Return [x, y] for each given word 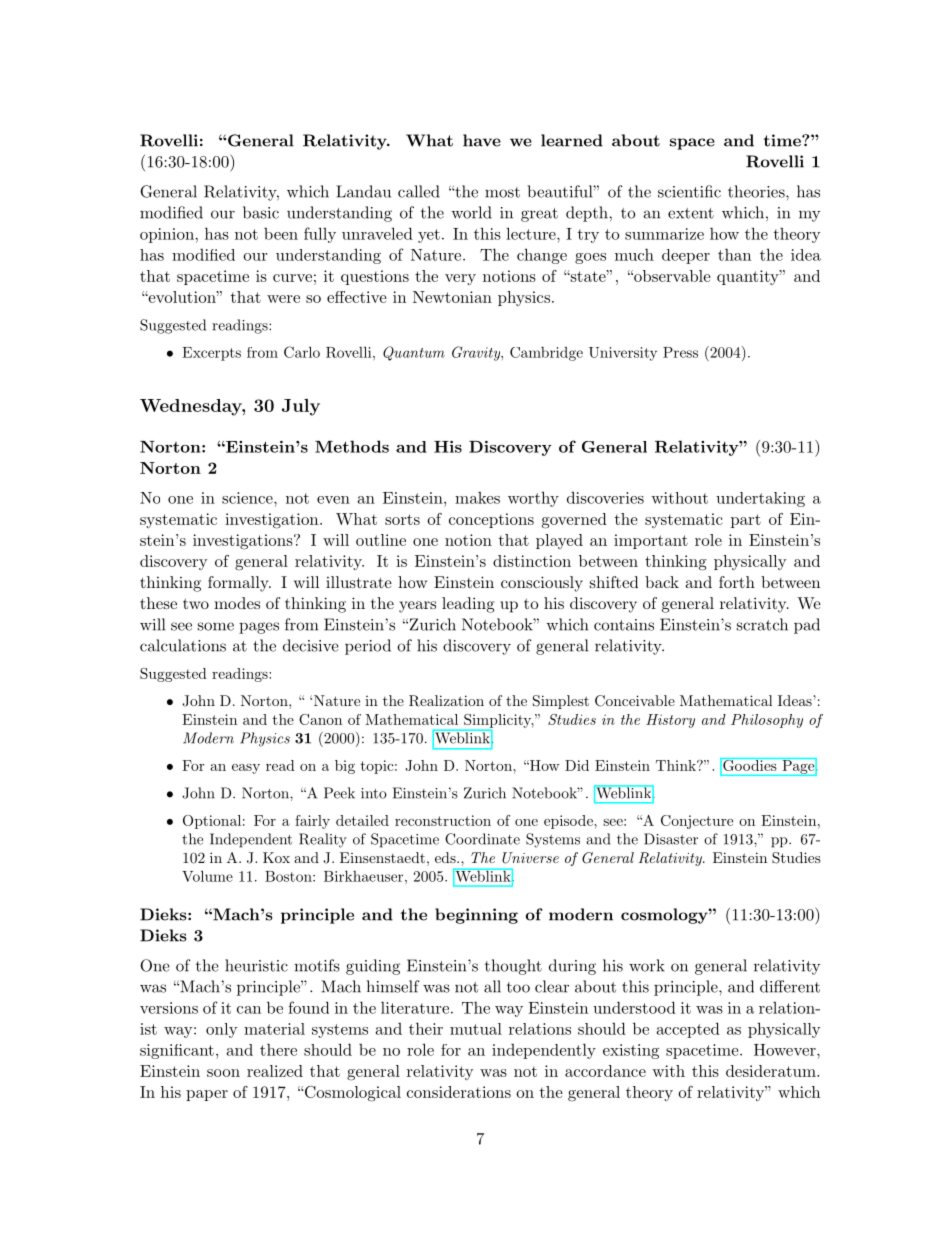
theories [757, 191]
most [502, 192]
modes [237, 603]
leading [468, 605]
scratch [762, 624]
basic [261, 212]
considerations [459, 1092]
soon [223, 1073]
